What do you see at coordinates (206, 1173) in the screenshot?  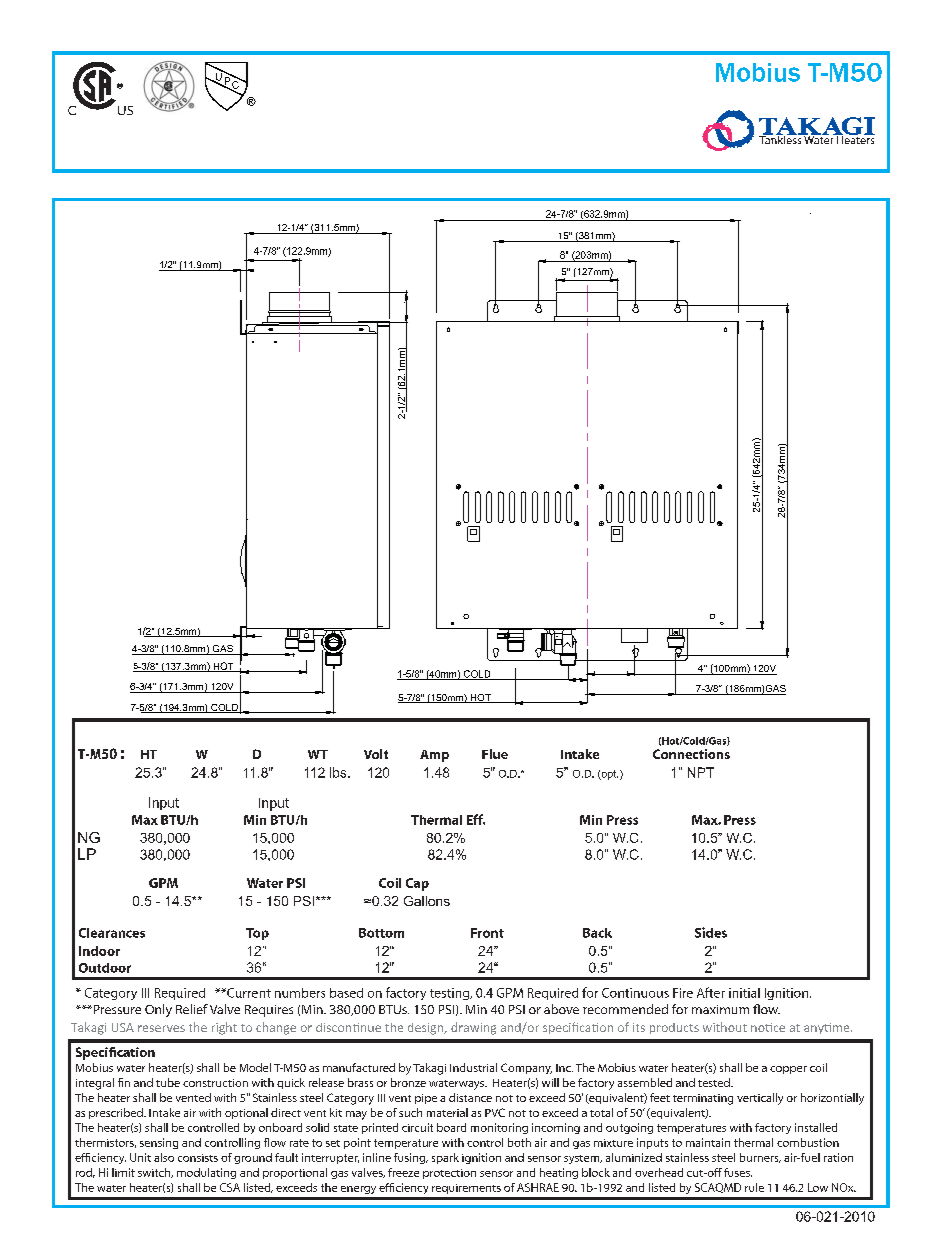 I see `modulating` at bounding box center [206, 1173].
